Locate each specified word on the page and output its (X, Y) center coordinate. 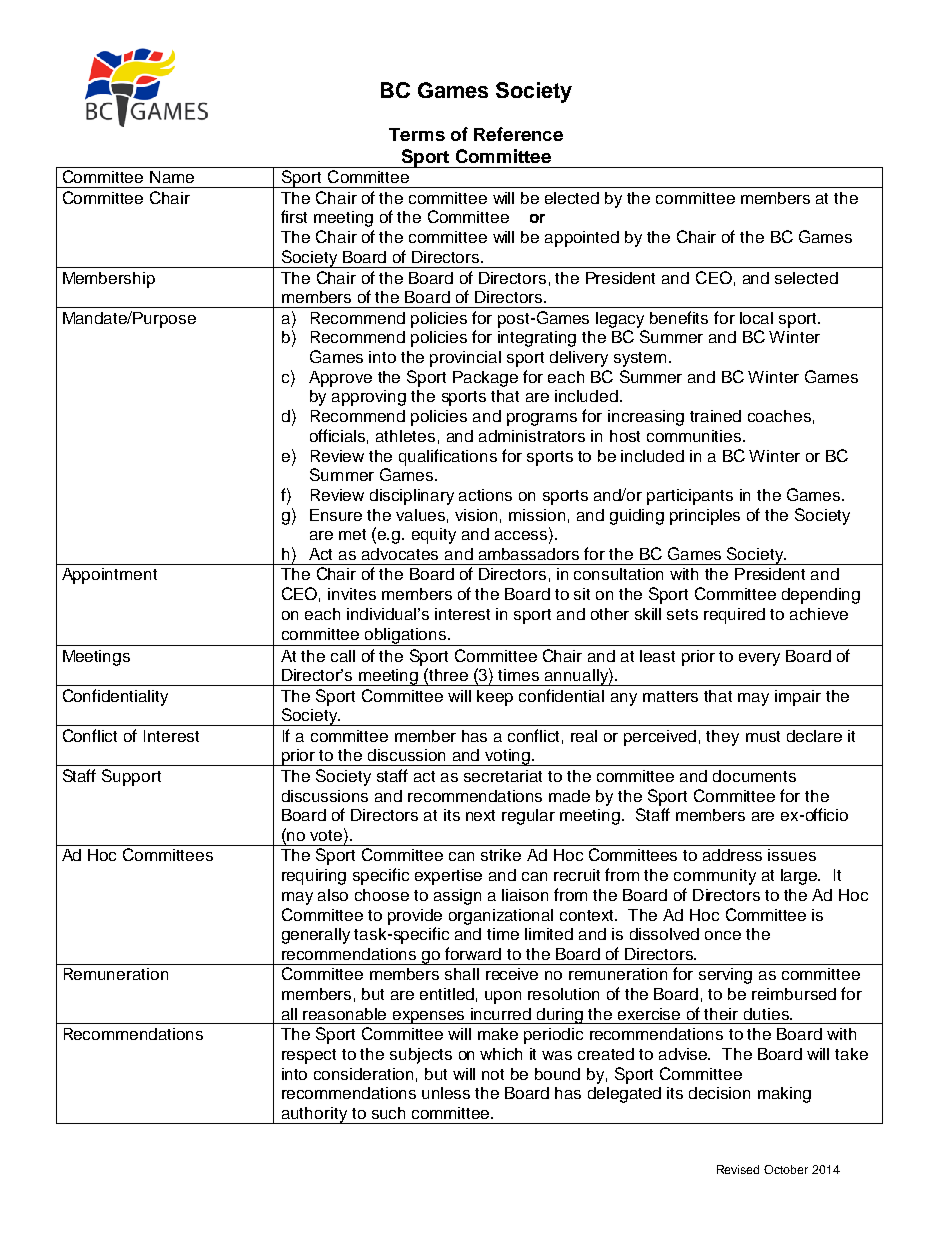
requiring (314, 877)
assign (457, 897)
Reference (518, 134)
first (294, 216)
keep (495, 698)
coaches (779, 416)
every (759, 659)
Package (485, 379)
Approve (340, 379)
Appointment (109, 576)
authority (314, 1115)
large (800, 877)
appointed (582, 239)
